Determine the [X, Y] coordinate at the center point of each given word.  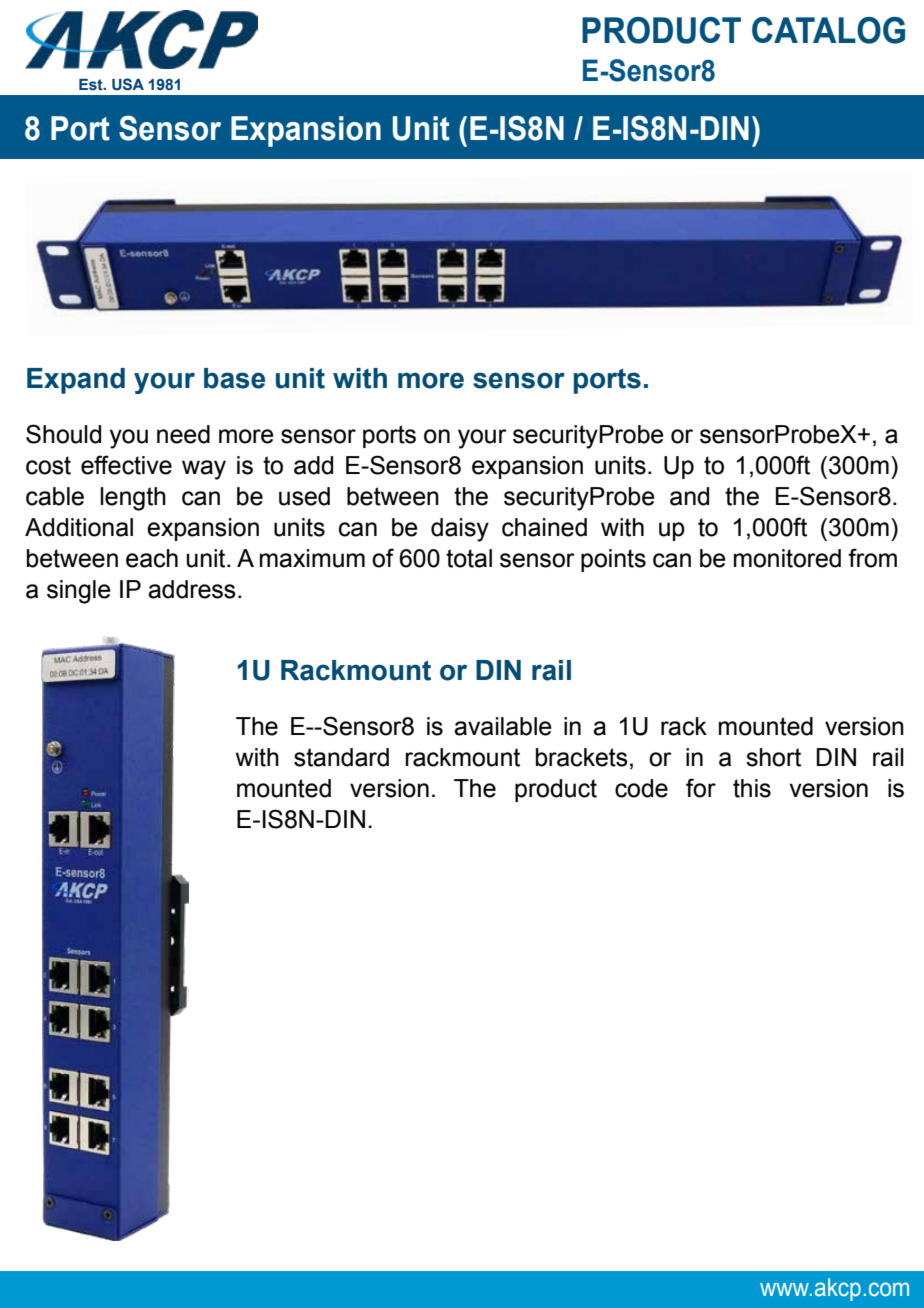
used [304, 496]
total [469, 558]
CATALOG [828, 30]
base [234, 378]
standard [341, 757]
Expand [76, 381]
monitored [787, 558]
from [872, 558]
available [503, 726]
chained [544, 527]
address [192, 589]
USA [128, 84]
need [183, 434]
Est [92, 85]
